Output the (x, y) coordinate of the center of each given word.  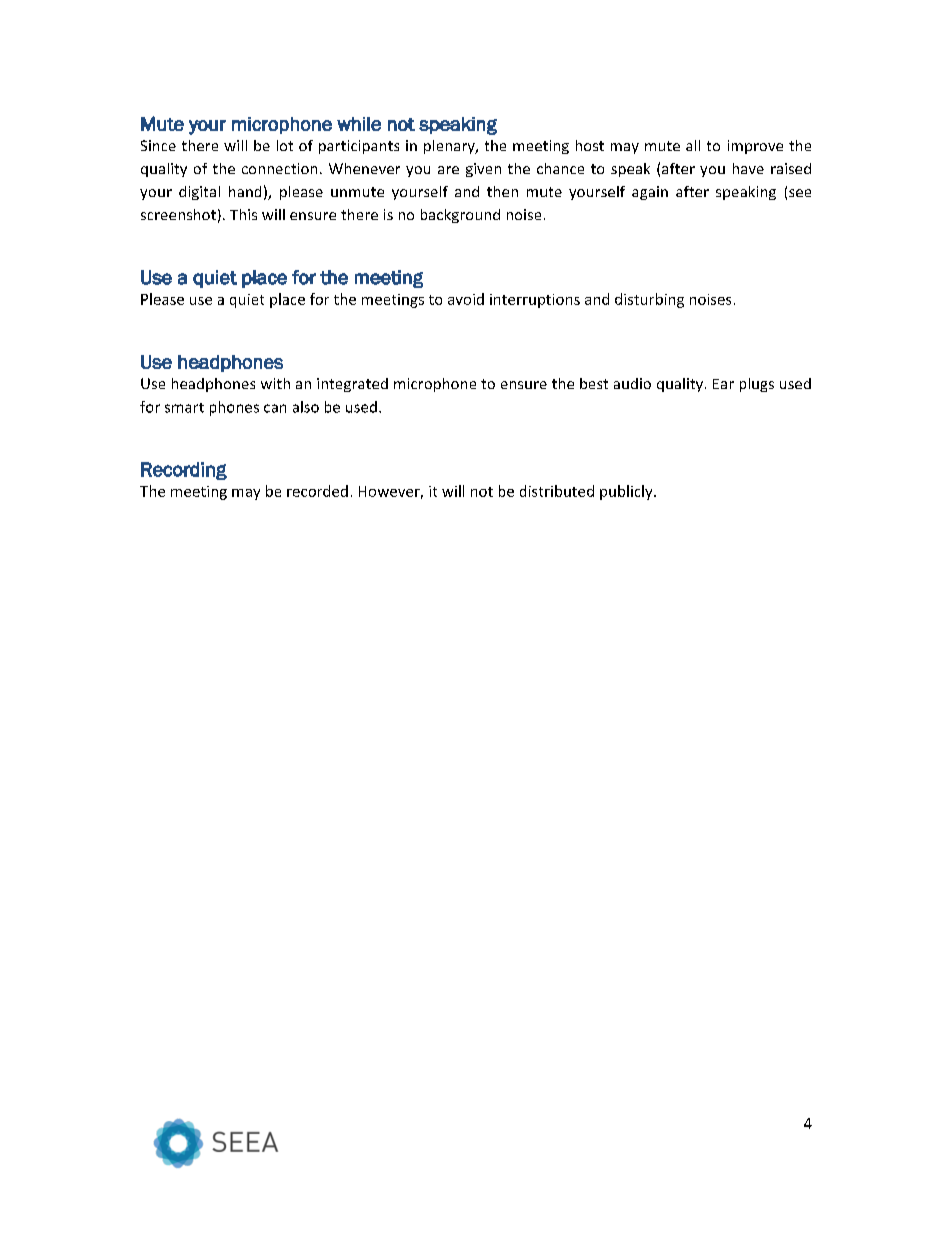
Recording (184, 471)
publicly (627, 492)
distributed (557, 491)
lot (285, 145)
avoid (466, 299)
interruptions (535, 301)
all (693, 145)
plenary (450, 147)
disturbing (649, 300)
